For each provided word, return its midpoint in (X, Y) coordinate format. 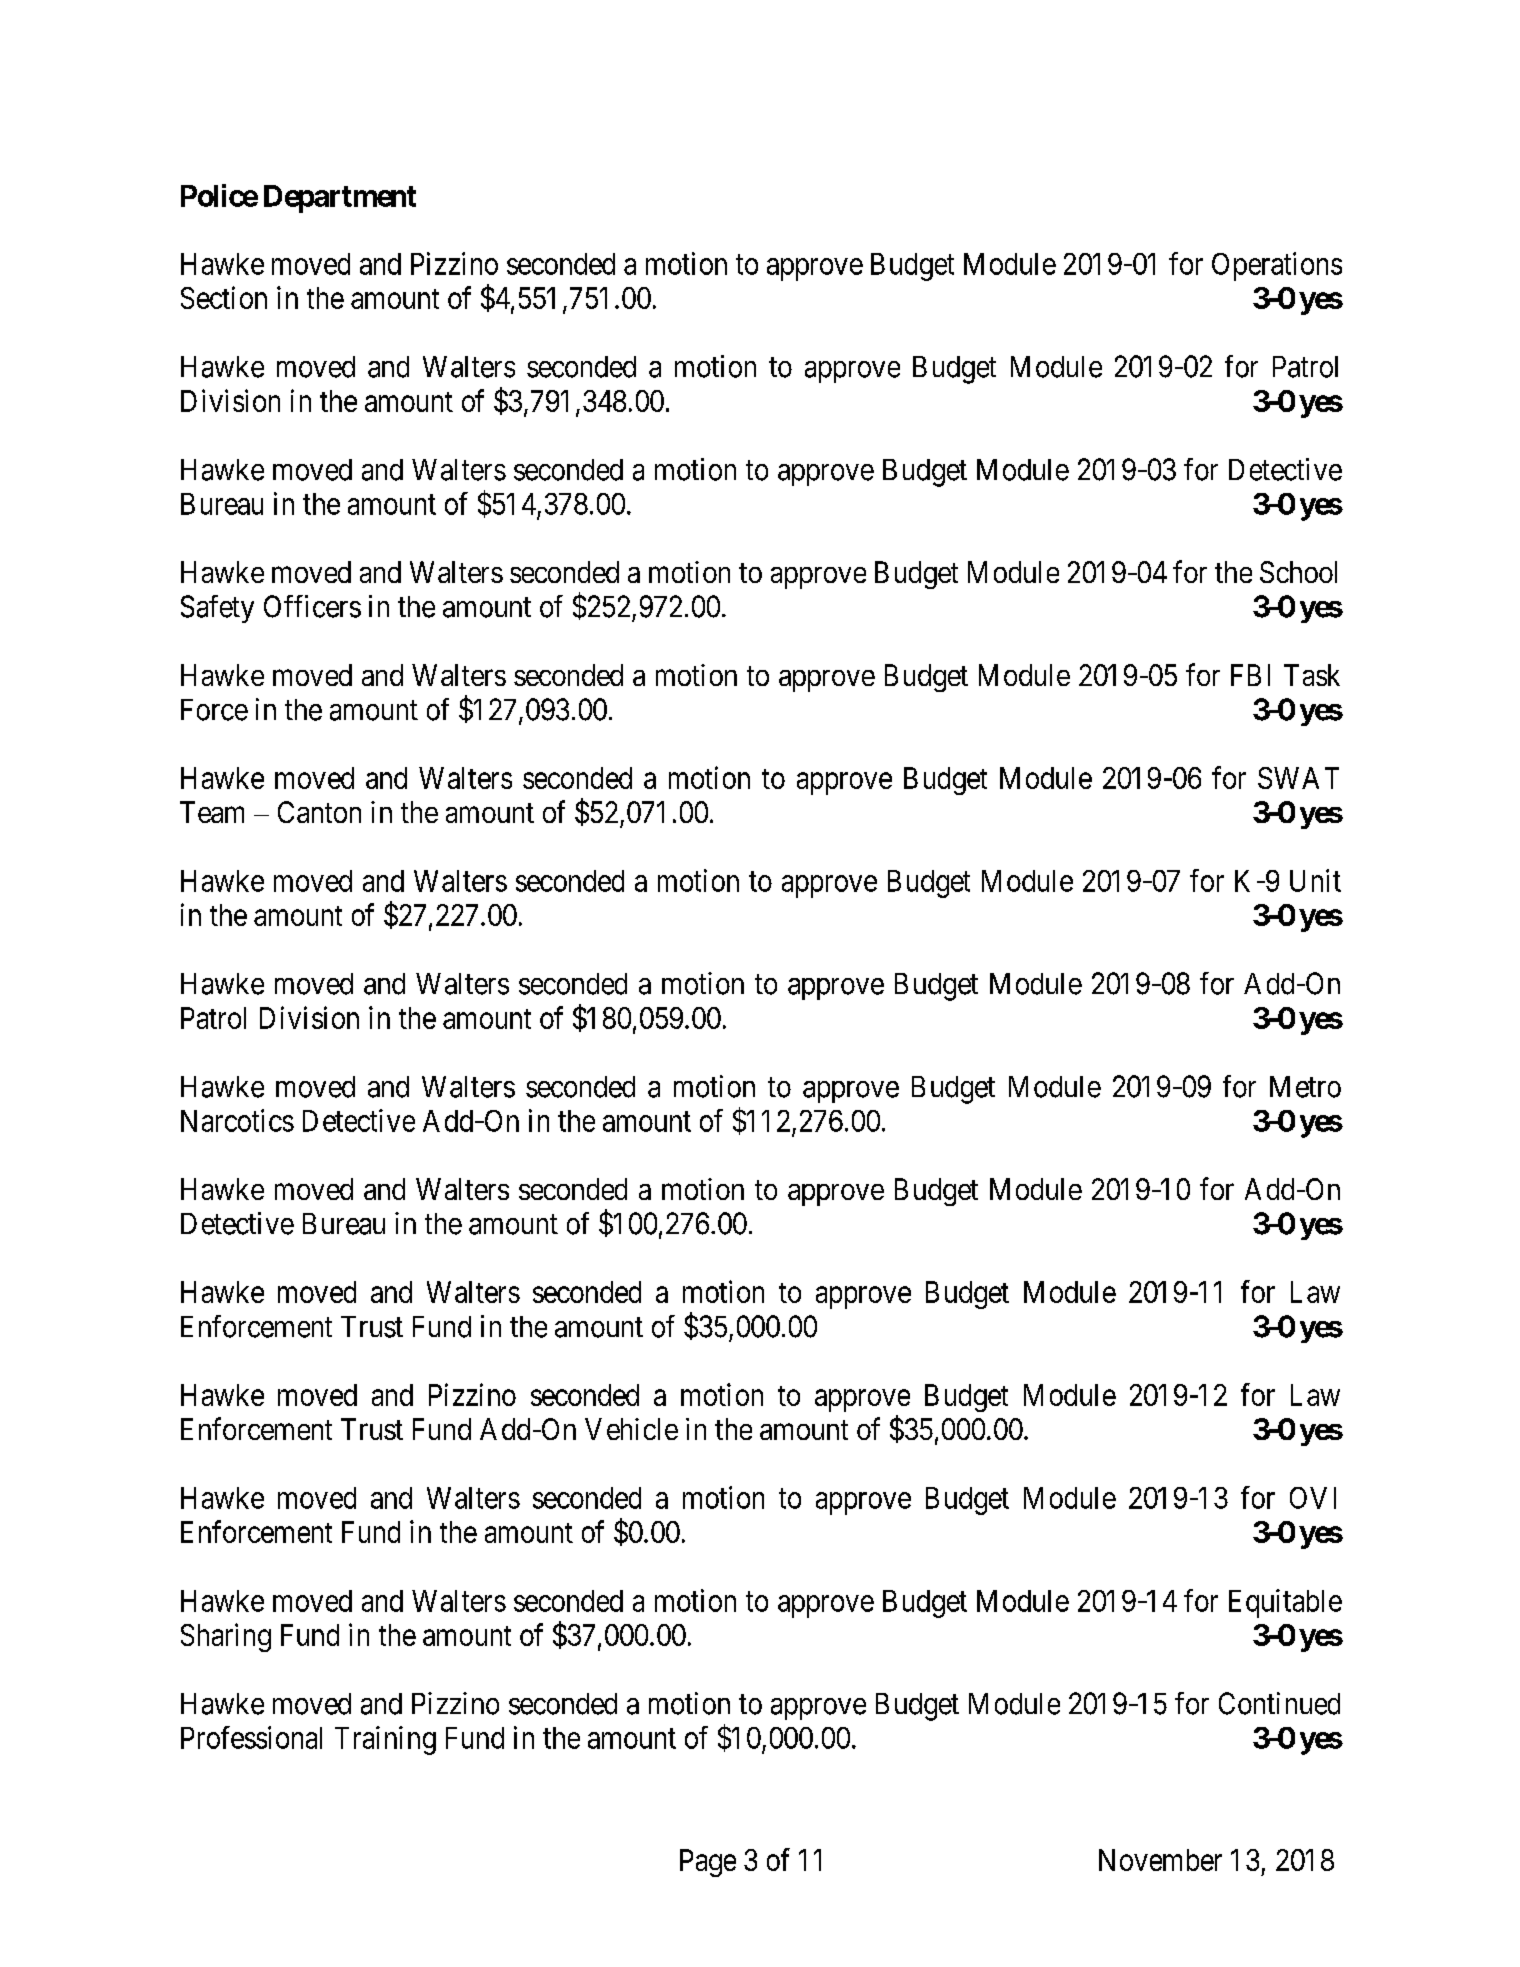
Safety (217, 609)
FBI (1250, 675)
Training (385, 1740)
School (1298, 572)
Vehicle (631, 1429)
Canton (319, 812)
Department (340, 199)
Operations (1277, 266)
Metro (1305, 1087)
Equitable (1285, 1603)
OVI (1313, 1498)
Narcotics (237, 1120)
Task (1312, 675)
